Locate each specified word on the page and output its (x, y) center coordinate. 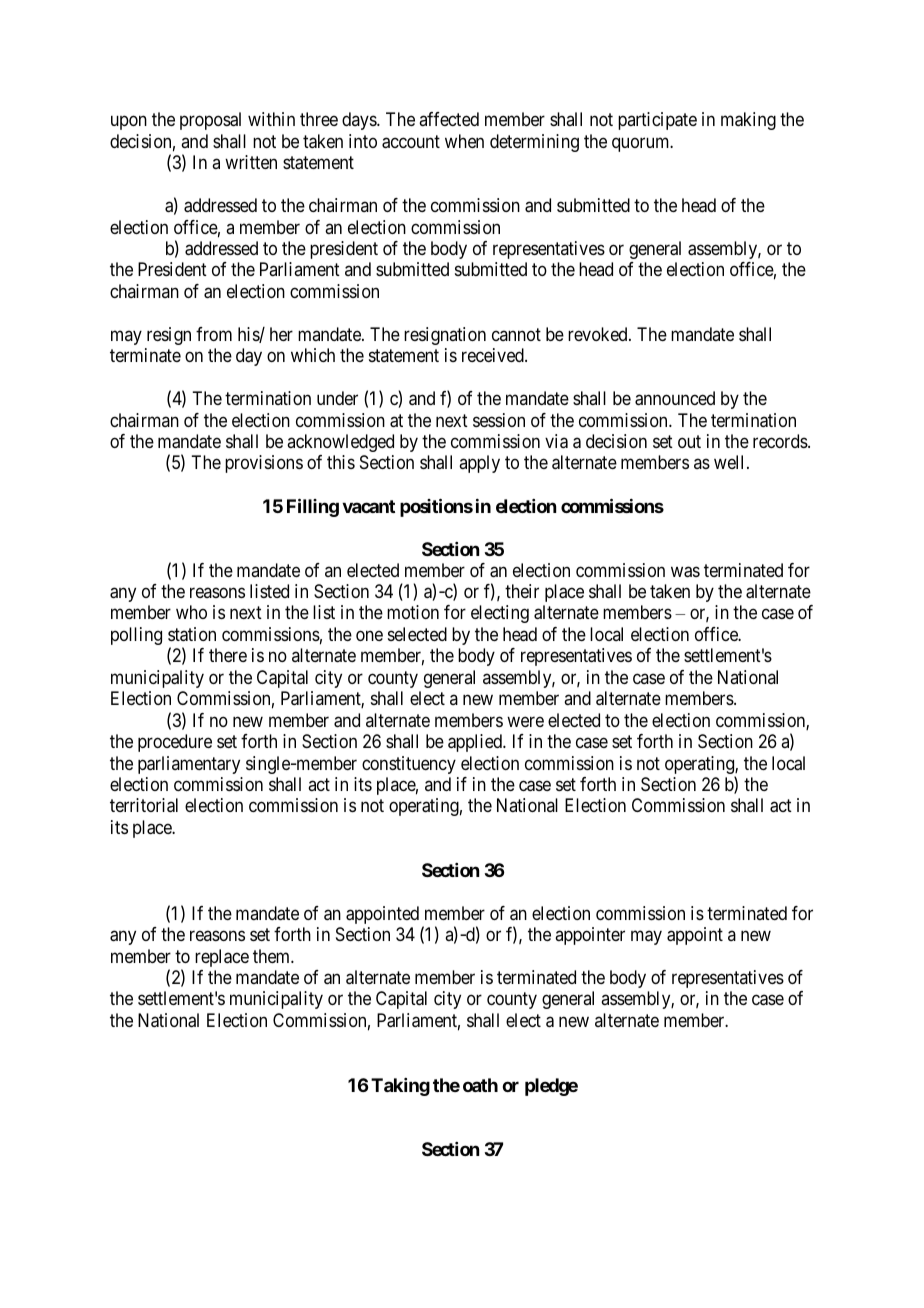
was (685, 572)
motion (413, 612)
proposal (210, 121)
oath (480, 1085)
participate (657, 121)
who (191, 612)
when (464, 141)
